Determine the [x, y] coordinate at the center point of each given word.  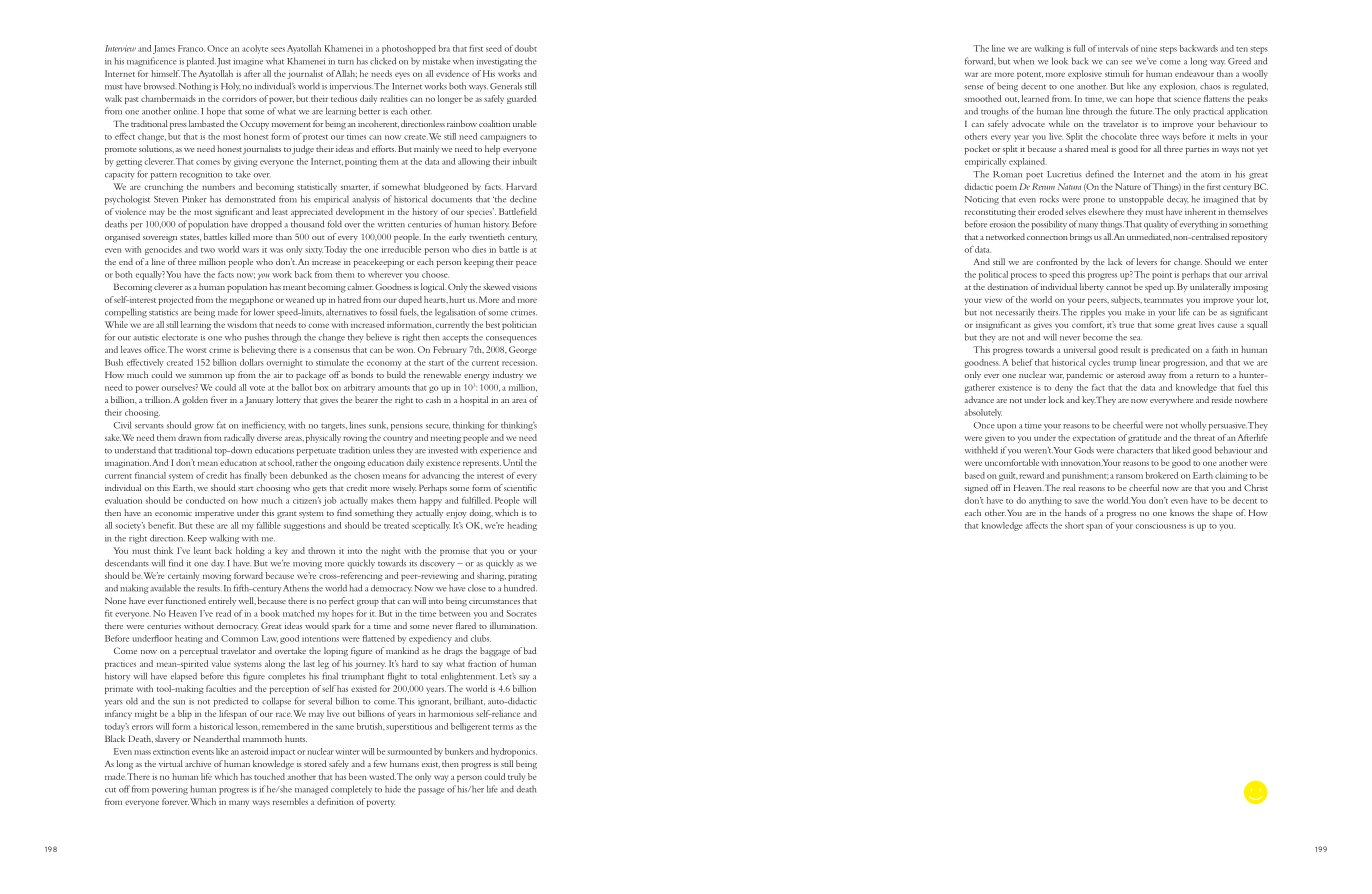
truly [516, 777]
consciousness [1160, 525]
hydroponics [514, 752]
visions [524, 288]
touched [269, 776]
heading [522, 526]
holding [250, 551]
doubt [525, 48]
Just [224, 62]
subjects [1126, 300]
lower [264, 312]
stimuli [1117, 73]
